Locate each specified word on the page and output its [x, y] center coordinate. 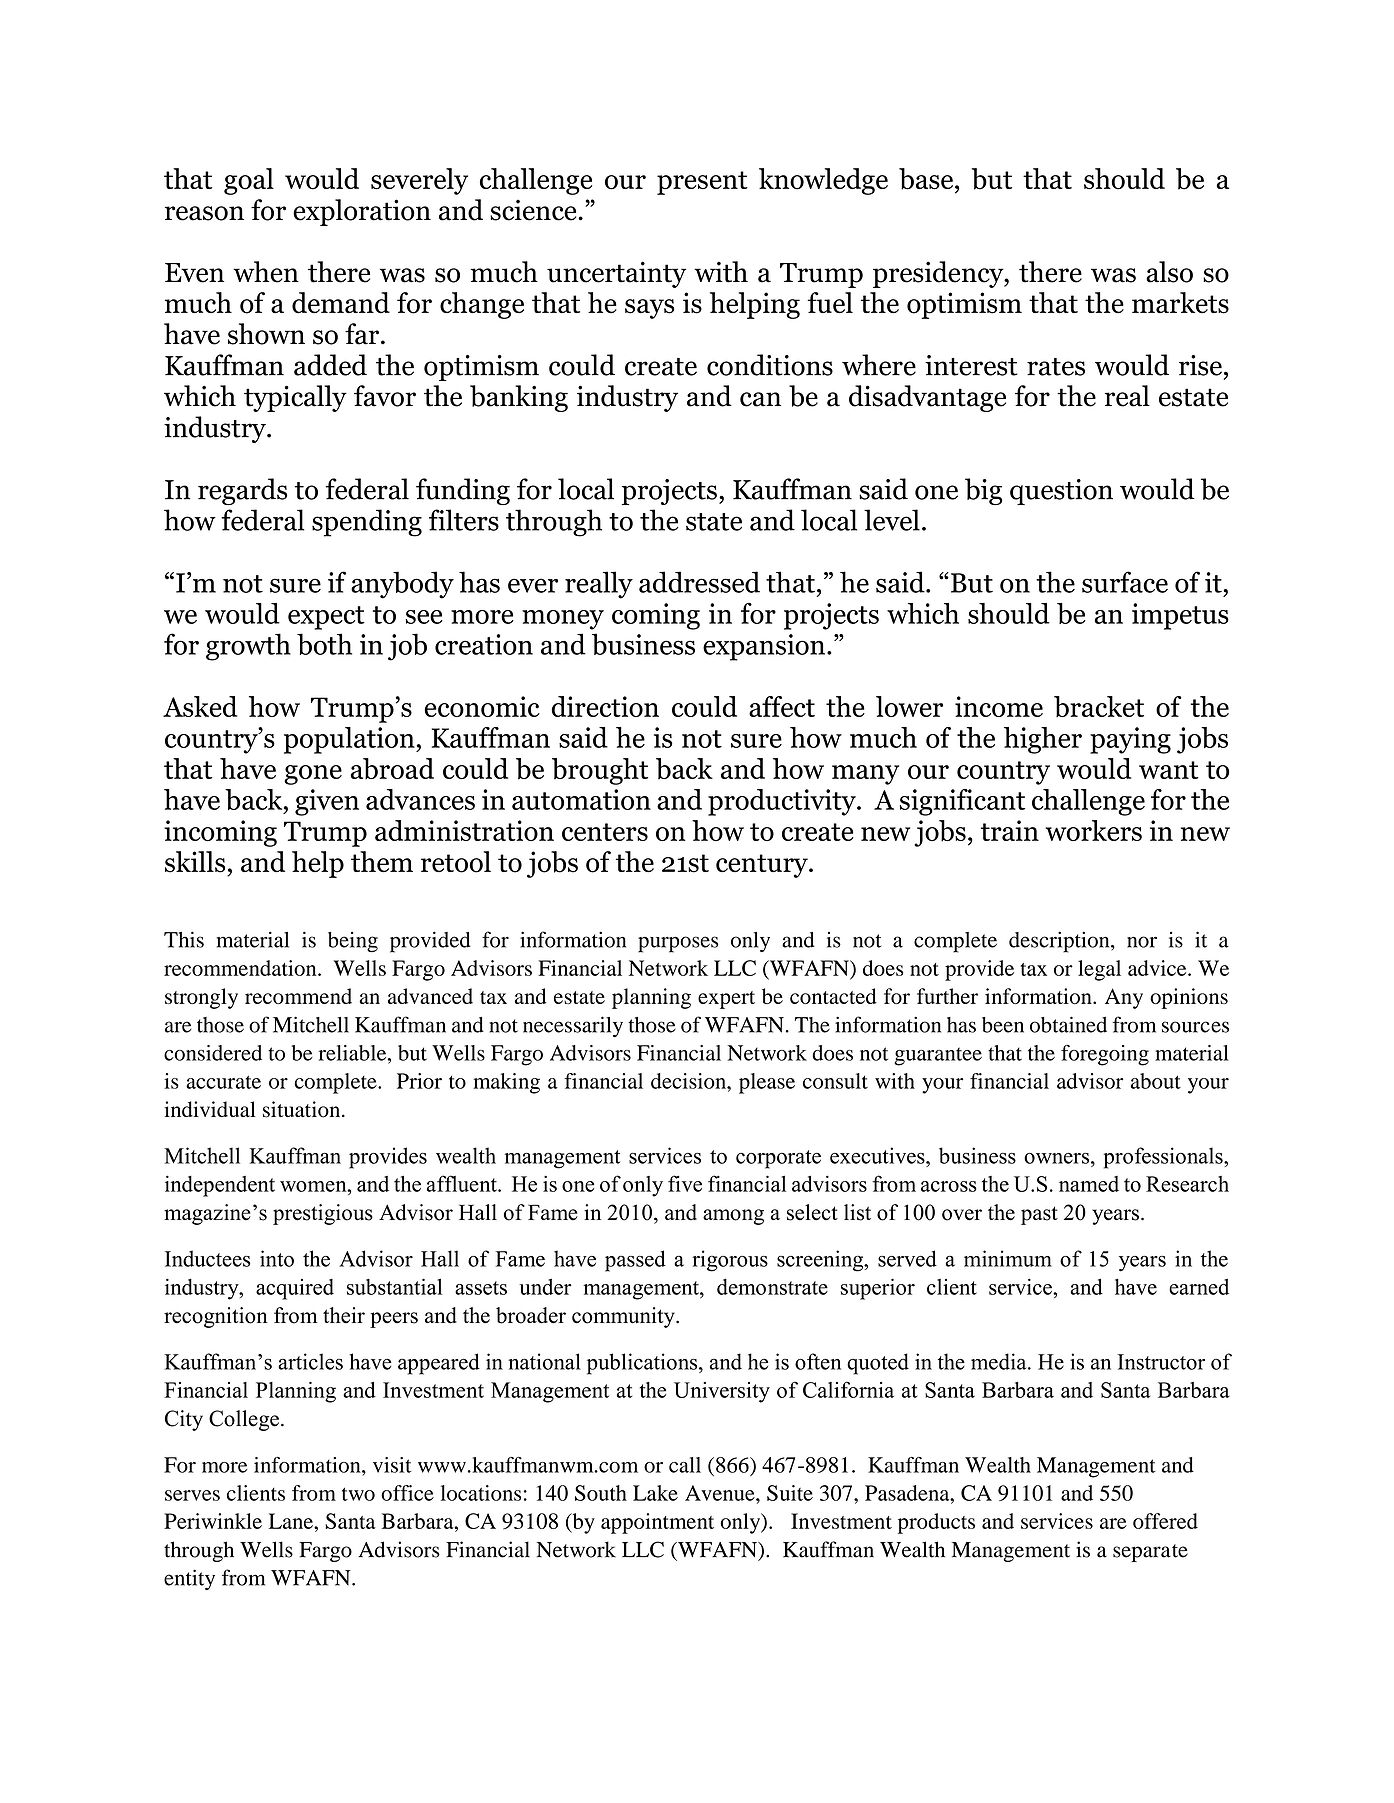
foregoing [1105, 1055]
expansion [765, 647]
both [324, 644]
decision [689, 1081]
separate [1150, 1553]
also [1169, 272]
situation [303, 1109]
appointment [657, 1523]
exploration [362, 212]
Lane [292, 1521]
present [702, 183]
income [999, 706]
